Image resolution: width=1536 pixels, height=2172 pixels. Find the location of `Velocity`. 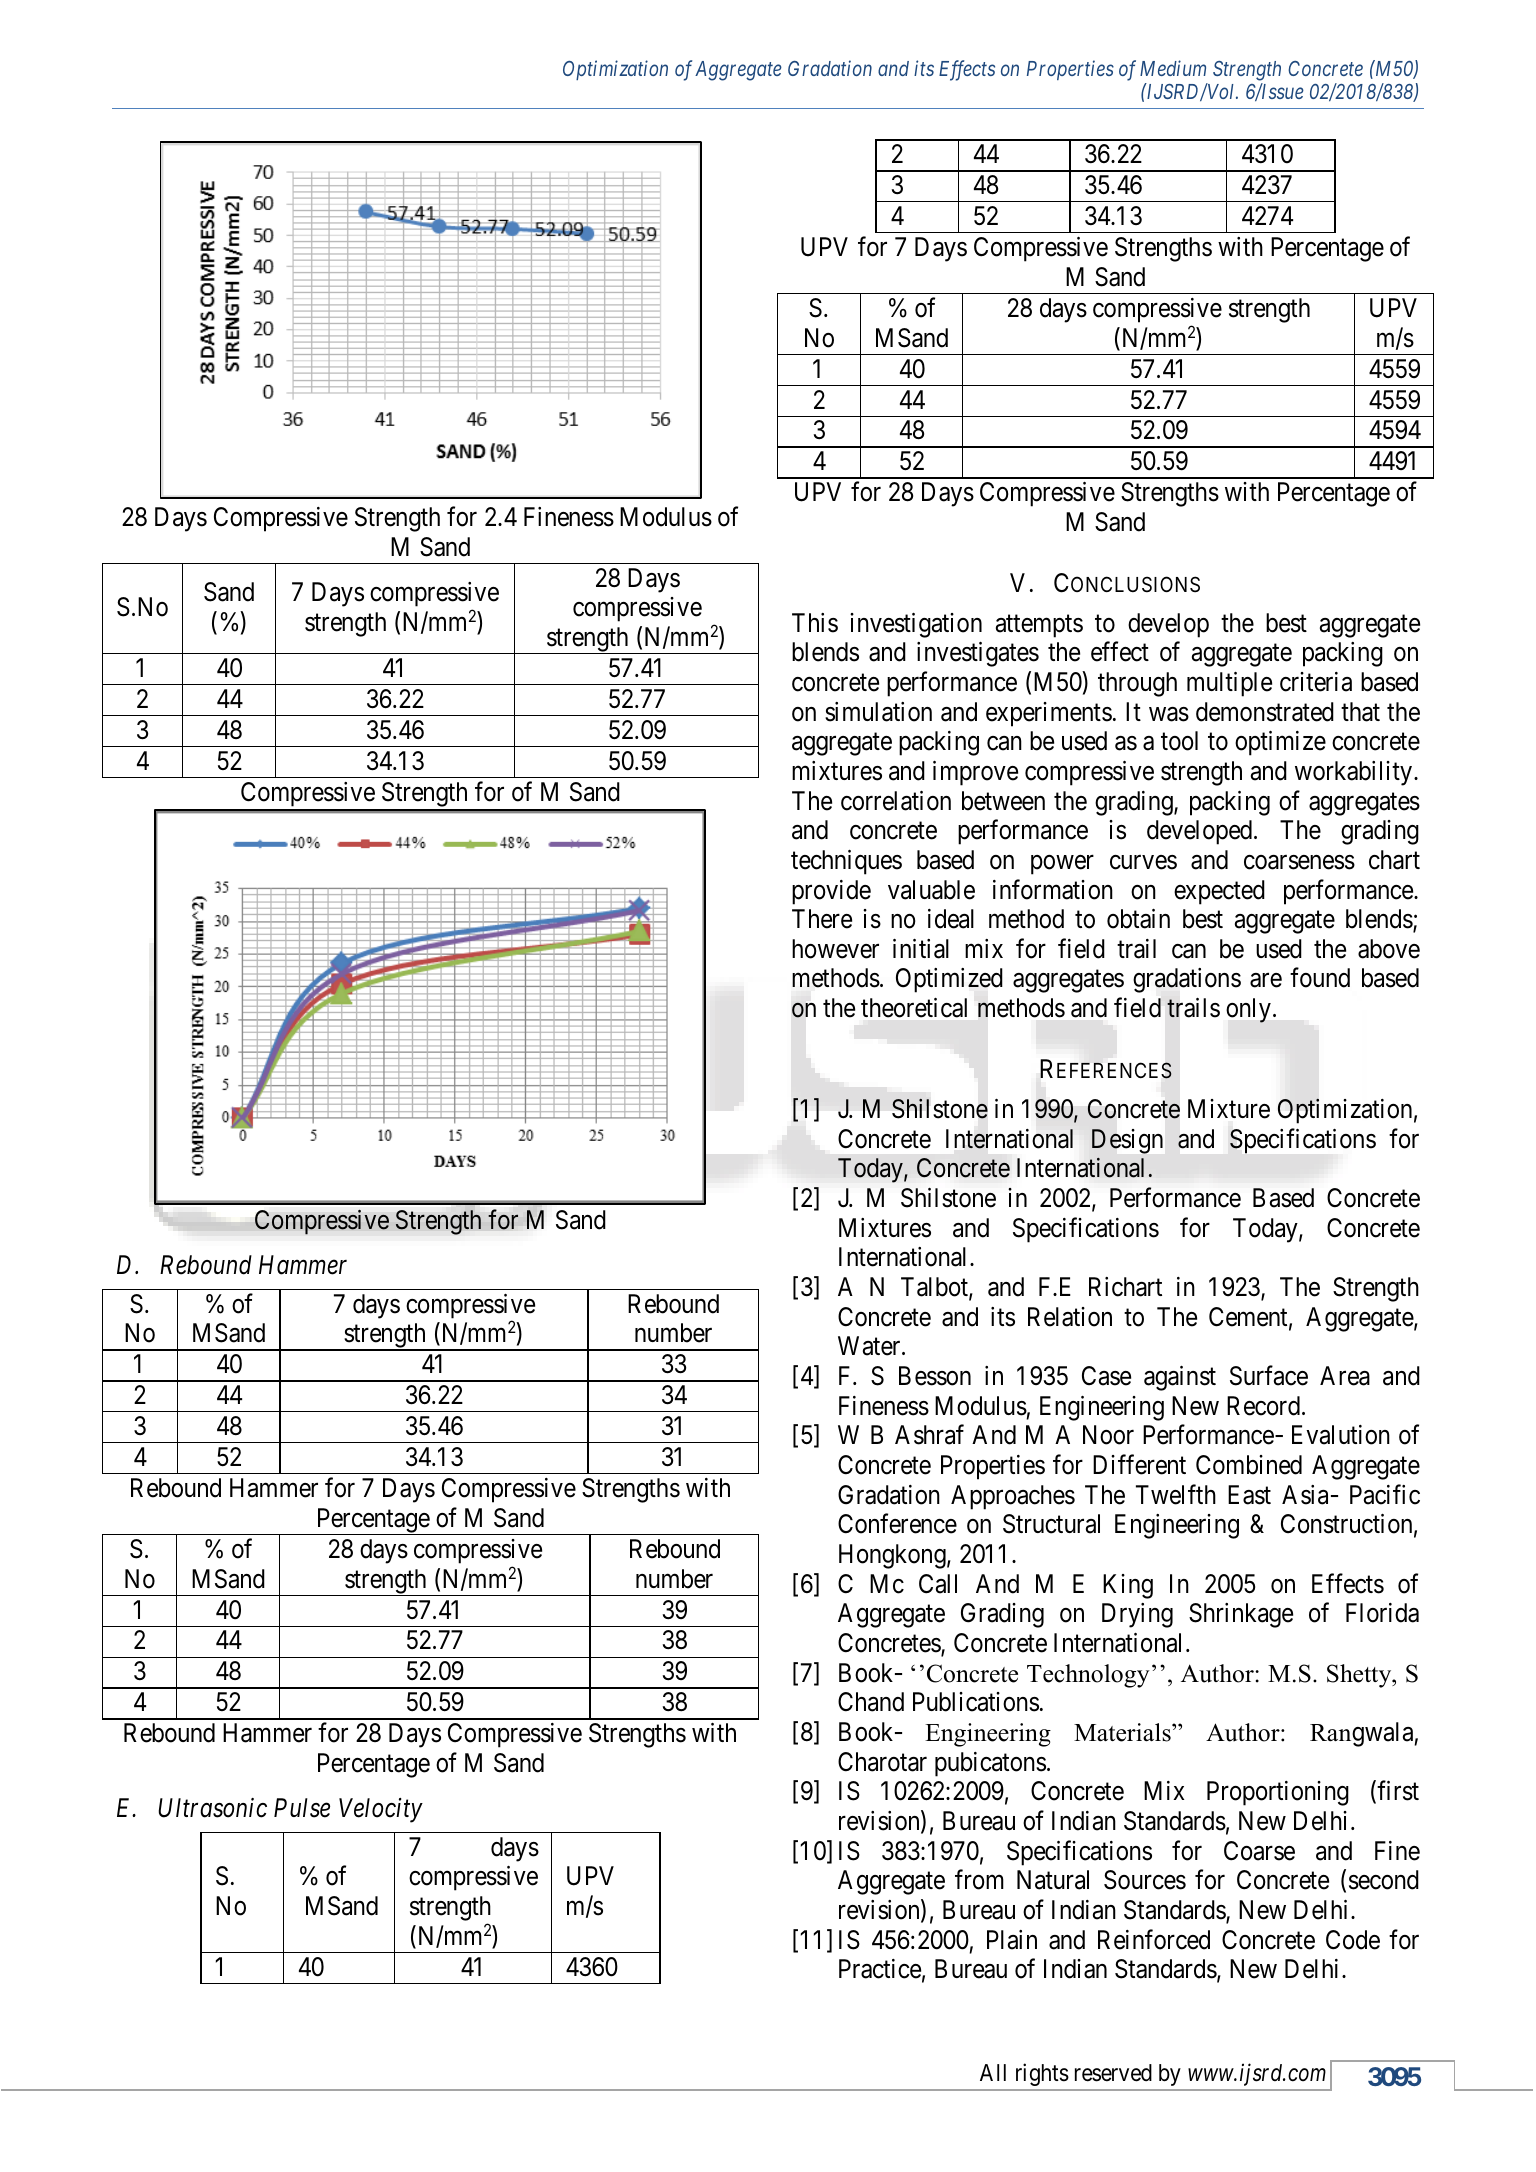

Velocity is located at coordinates (381, 1810).
